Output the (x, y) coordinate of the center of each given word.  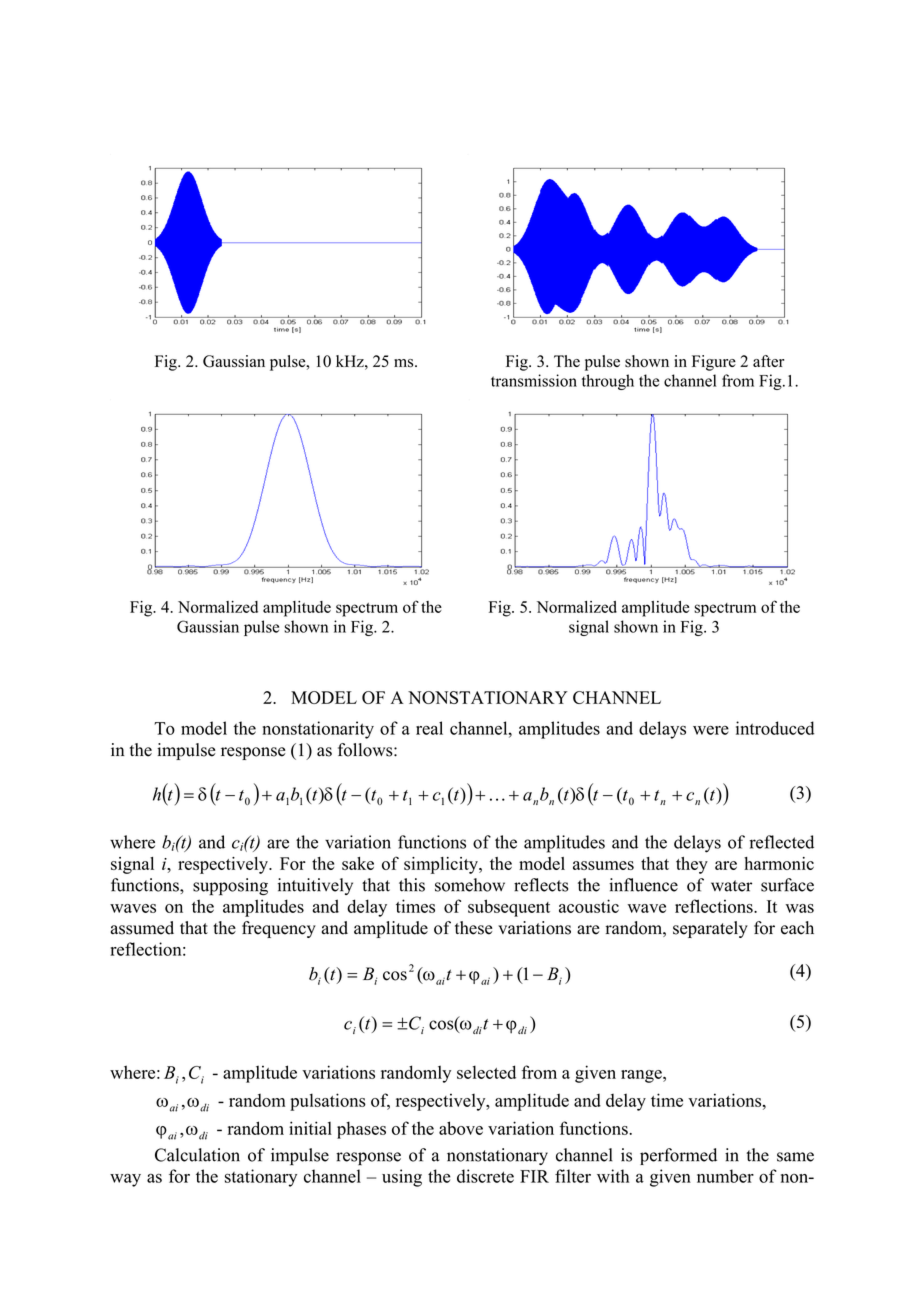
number (725, 1176)
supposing (230, 887)
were (711, 730)
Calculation (197, 1155)
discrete (485, 1176)
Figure (714, 363)
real (429, 728)
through (608, 382)
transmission (534, 380)
